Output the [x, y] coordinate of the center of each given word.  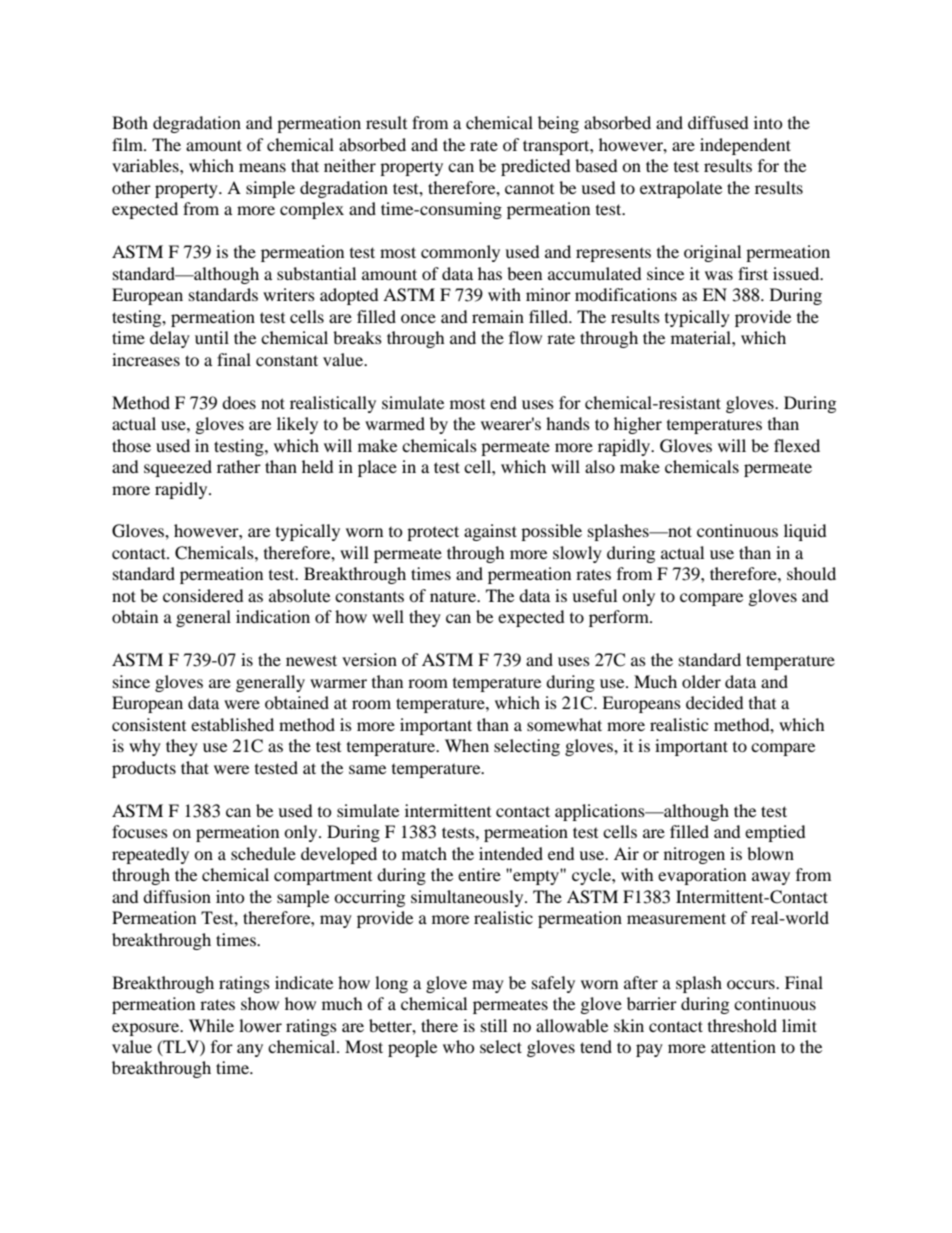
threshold [742, 1025]
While [211, 1025]
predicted [536, 167]
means [262, 167]
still [494, 1025]
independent [745, 146]
